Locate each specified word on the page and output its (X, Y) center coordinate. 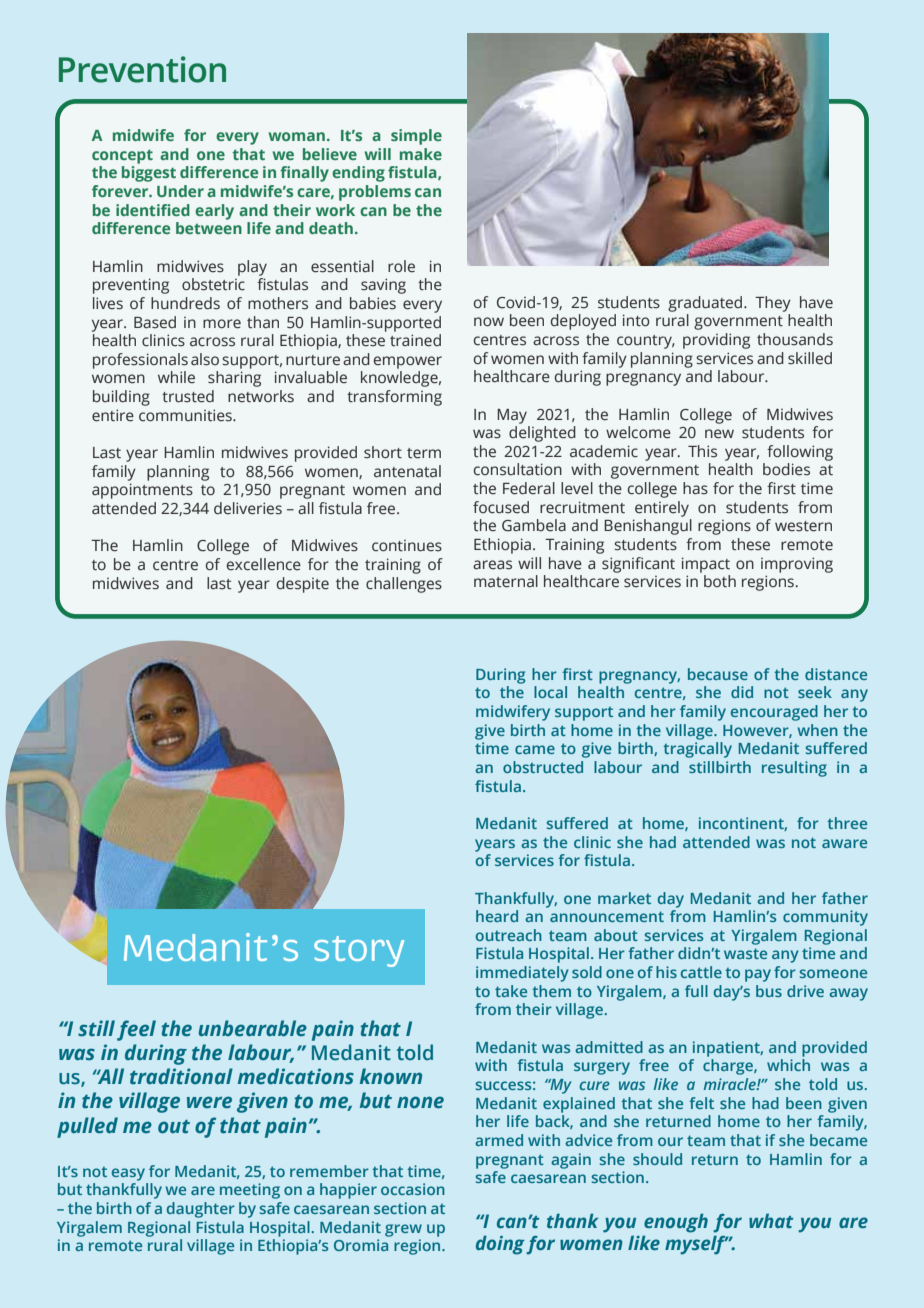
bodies (786, 469)
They (773, 304)
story (359, 951)
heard (497, 916)
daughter (201, 1210)
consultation (518, 469)
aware (844, 843)
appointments (142, 491)
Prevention (142, 69)
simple (416, 137)
